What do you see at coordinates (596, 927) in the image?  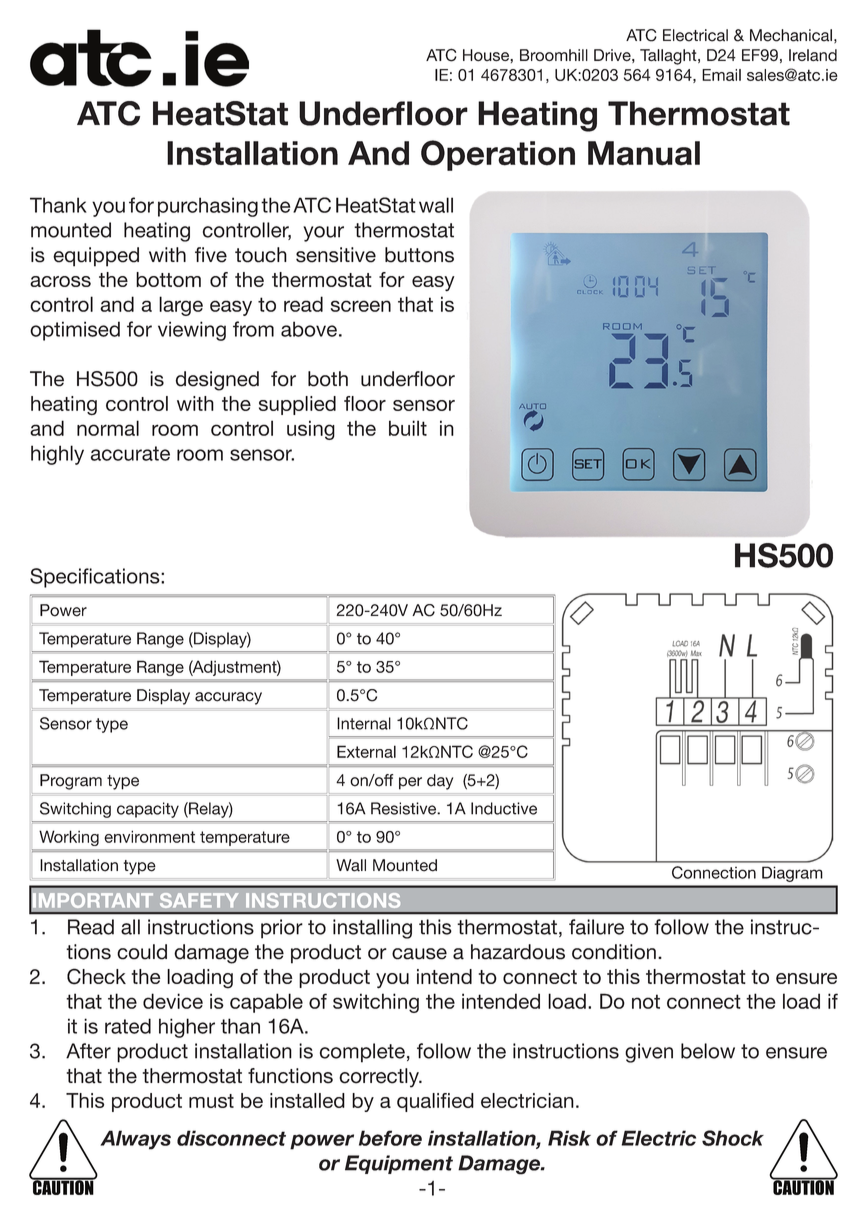 I see `failure` at bounding box center [596, 927].
